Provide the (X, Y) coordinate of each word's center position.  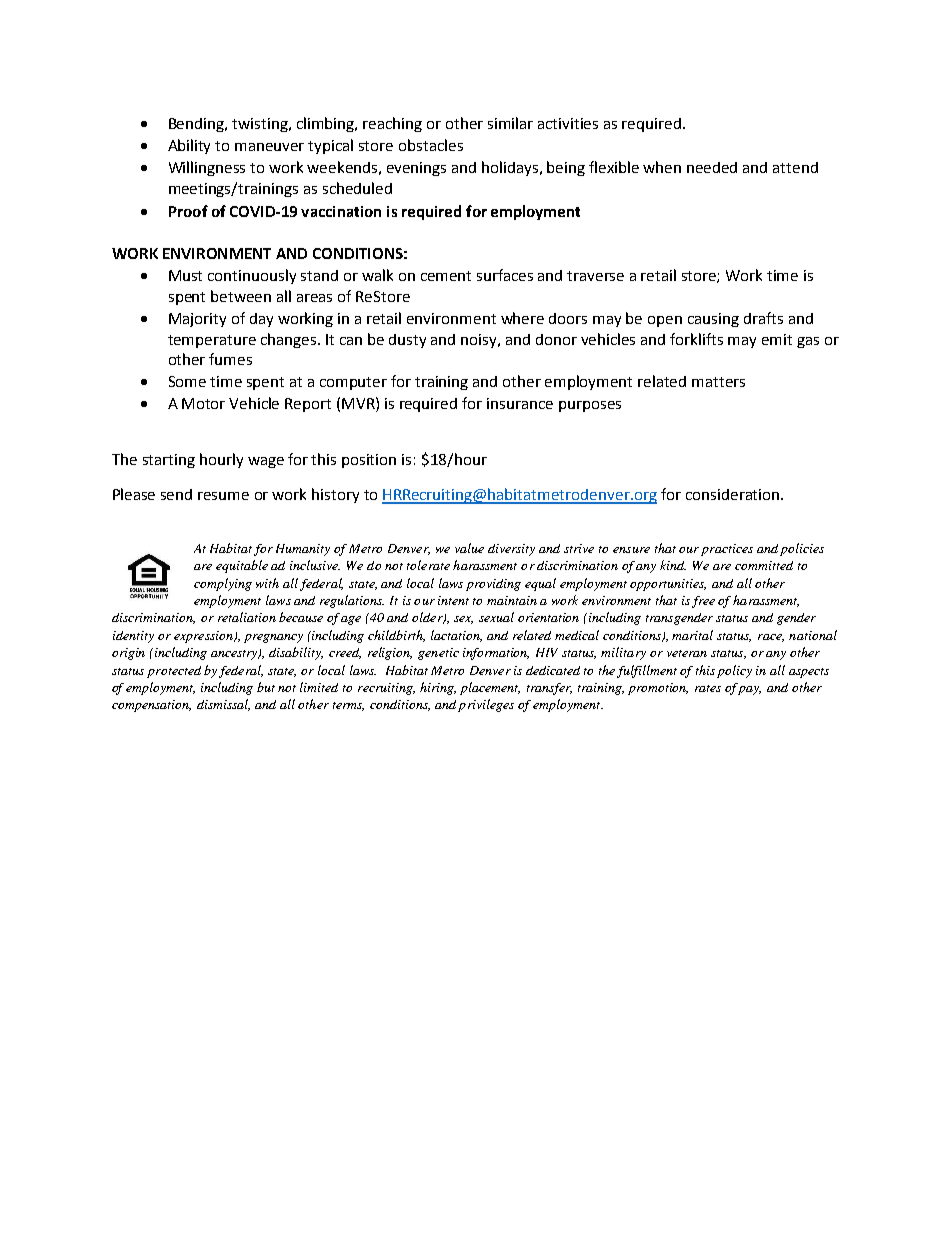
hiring (438, 688)
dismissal (223, 705)
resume (223, 496)
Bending (198, 125)
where (522, 318)
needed (712, 167)
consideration (734, 494)
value (469, 548)
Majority (197, 320)
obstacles (431, 145)
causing (713, 320)
